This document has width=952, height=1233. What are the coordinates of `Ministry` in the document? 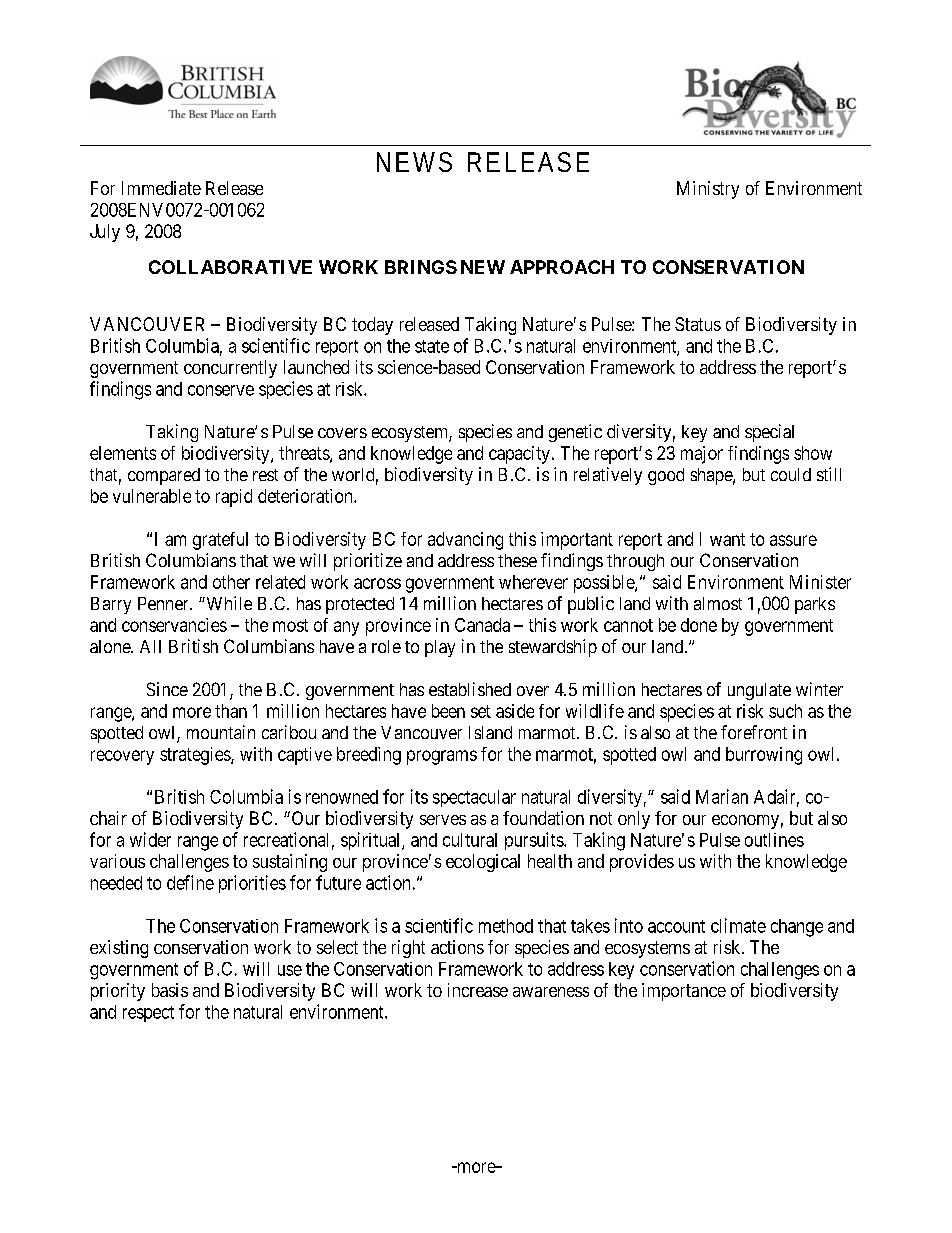 It's located at (708, 190).
